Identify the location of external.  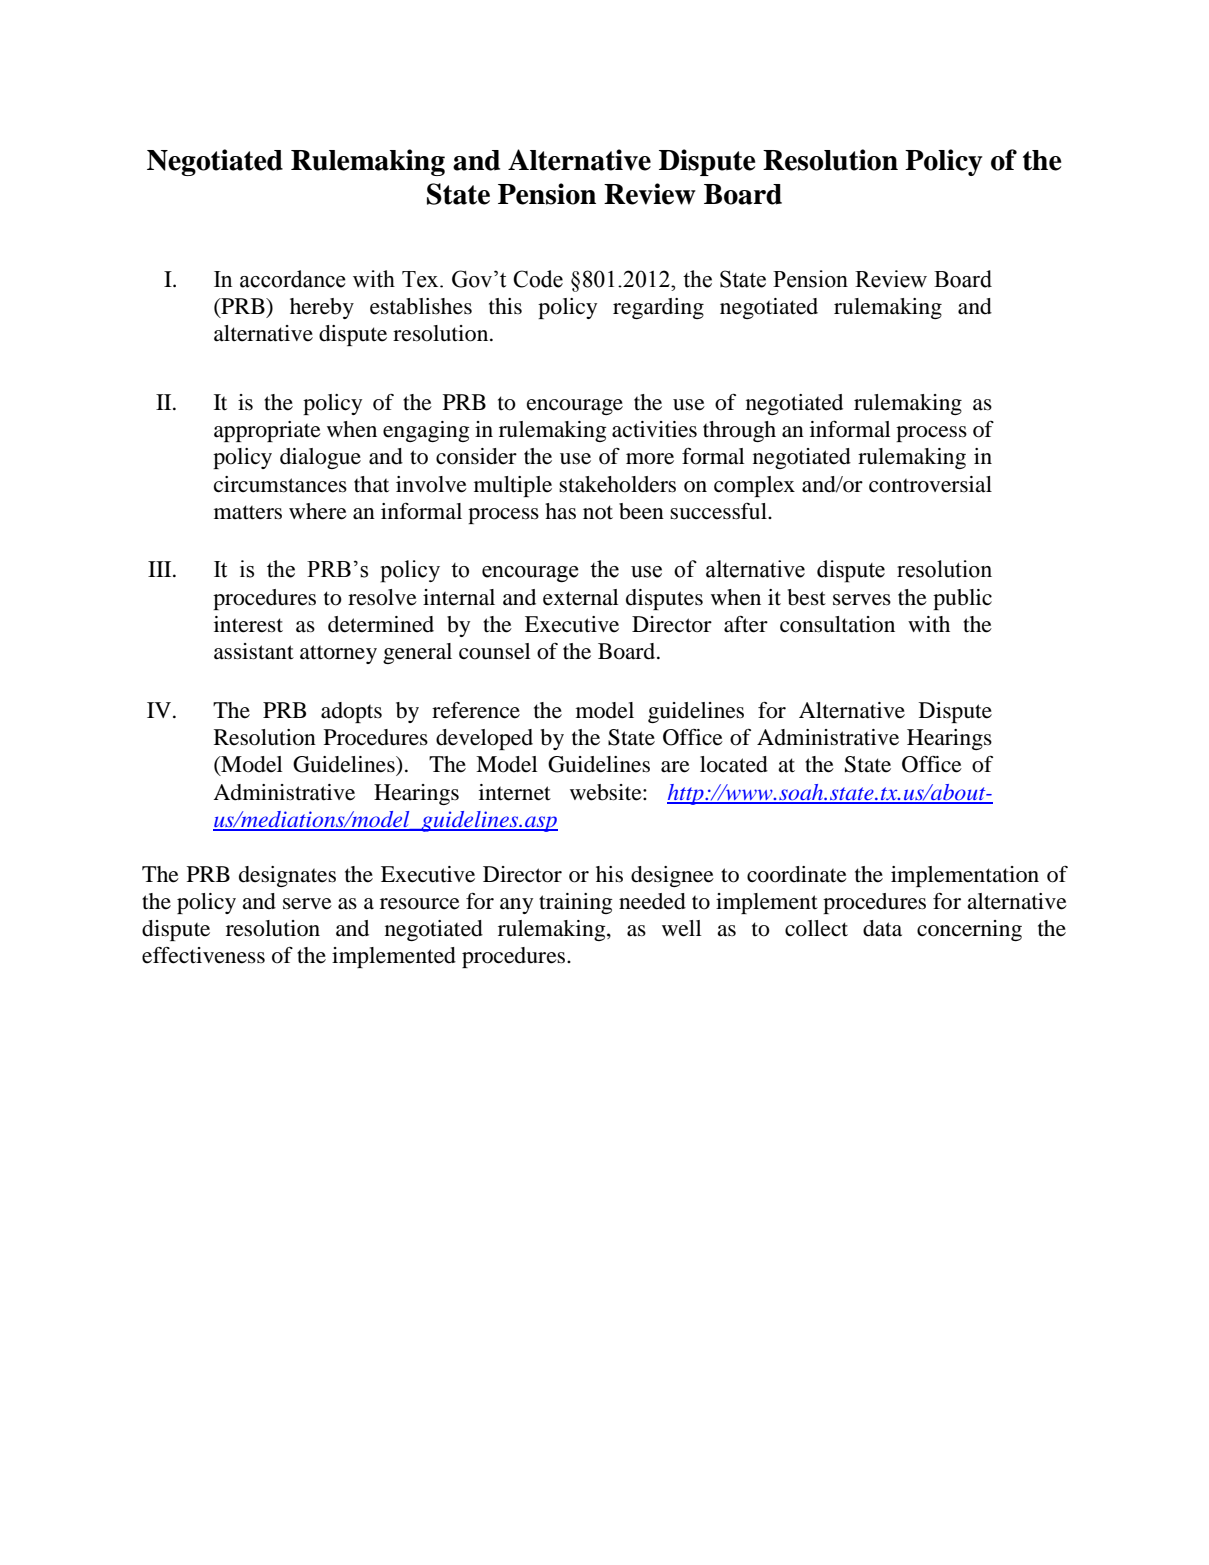
(581, 597).
